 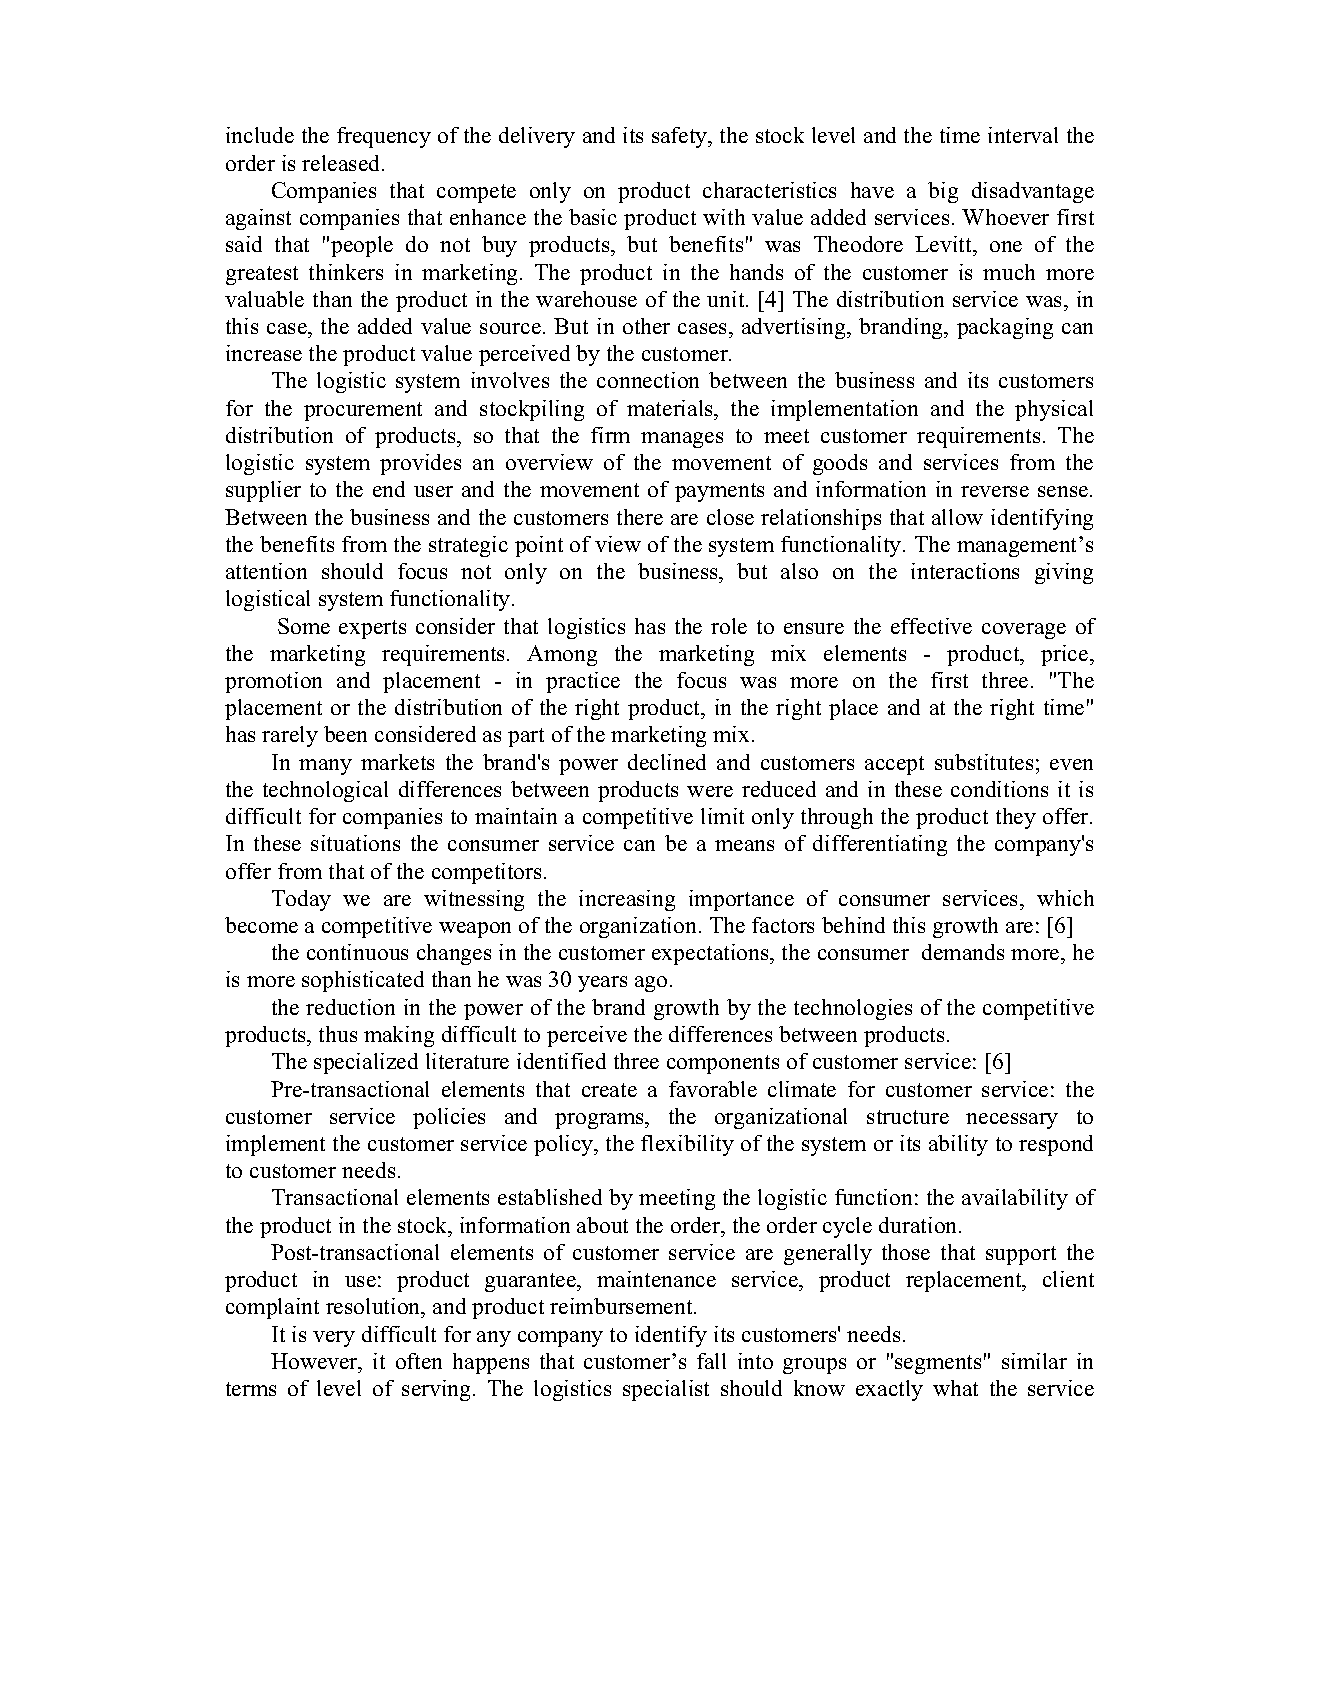 What do you see at coordinates (963, 952) in the document?
I see `demands` at bounding box center [963, 952].
